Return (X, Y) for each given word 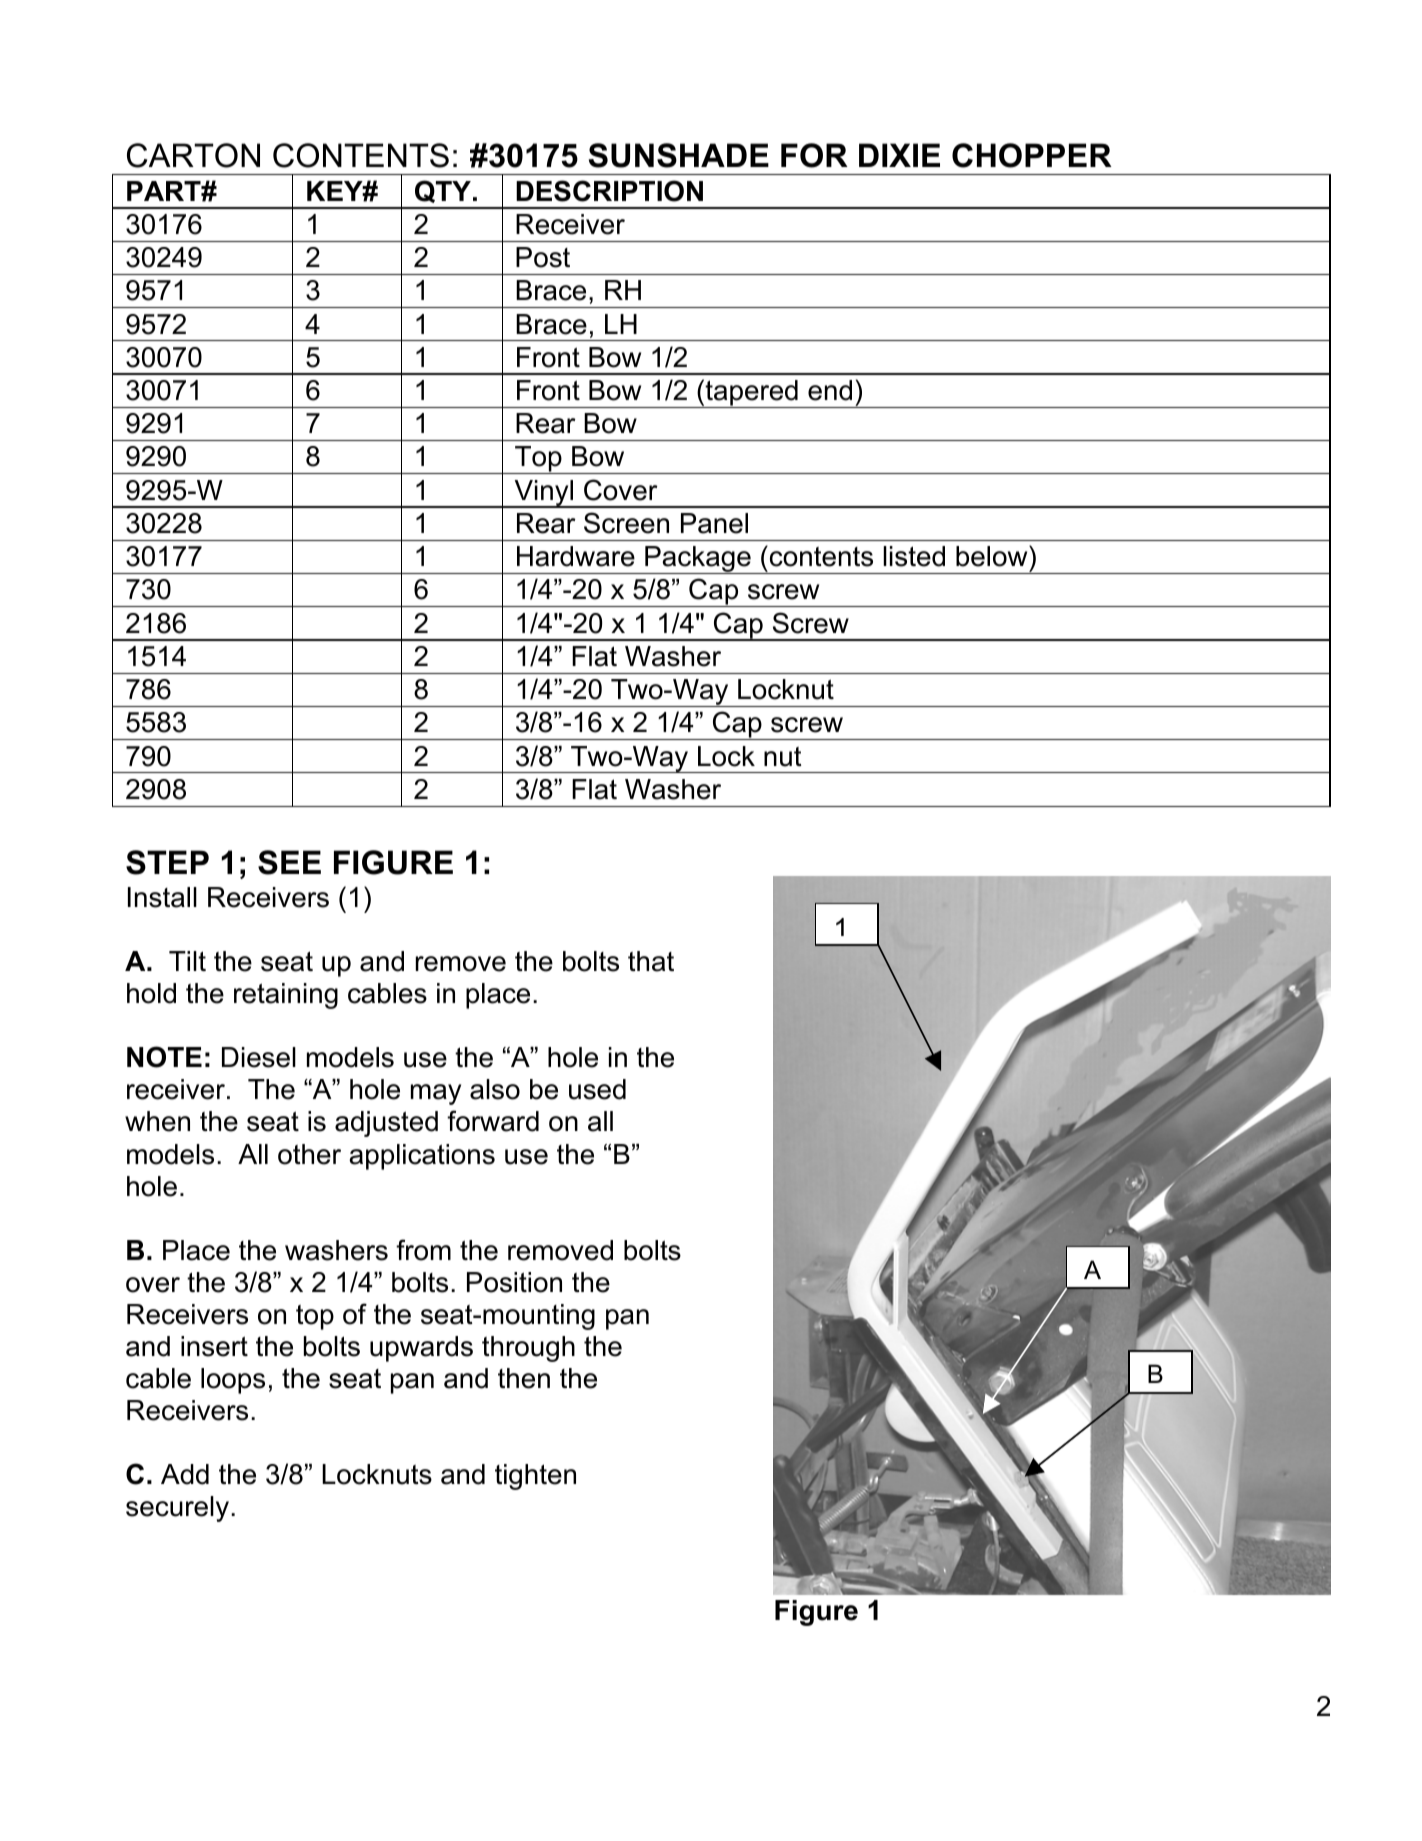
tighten (535, 1477)
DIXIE (899, 155)
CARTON (193, 155)
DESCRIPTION (609, 191)
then (524, 1378)
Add (185, 1474)
